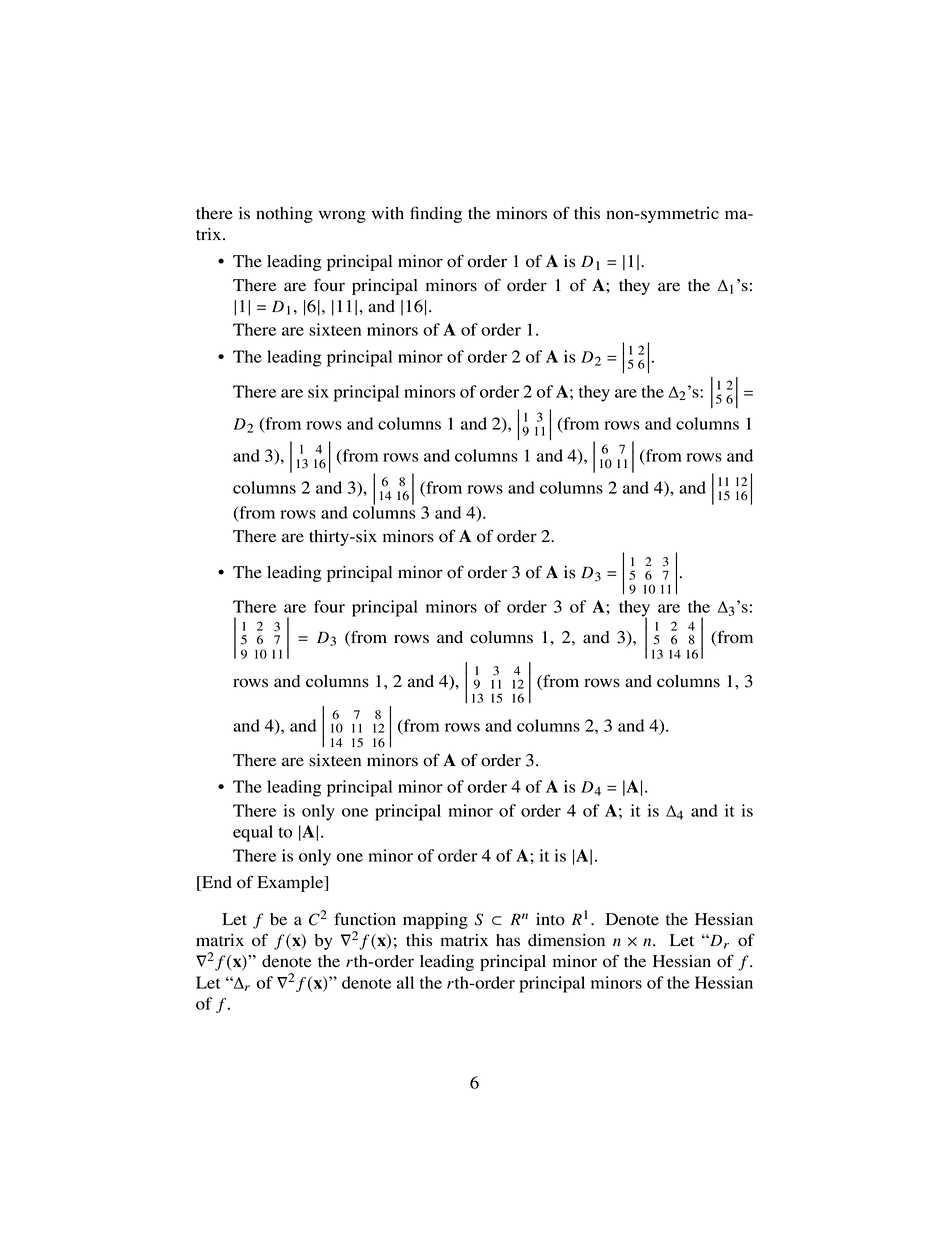 The width and height of the screenshot is (952, 1233). What do you see at coordinates (550, 919) in the screenshot?
I see `into` at bounding box center [550, 919].
